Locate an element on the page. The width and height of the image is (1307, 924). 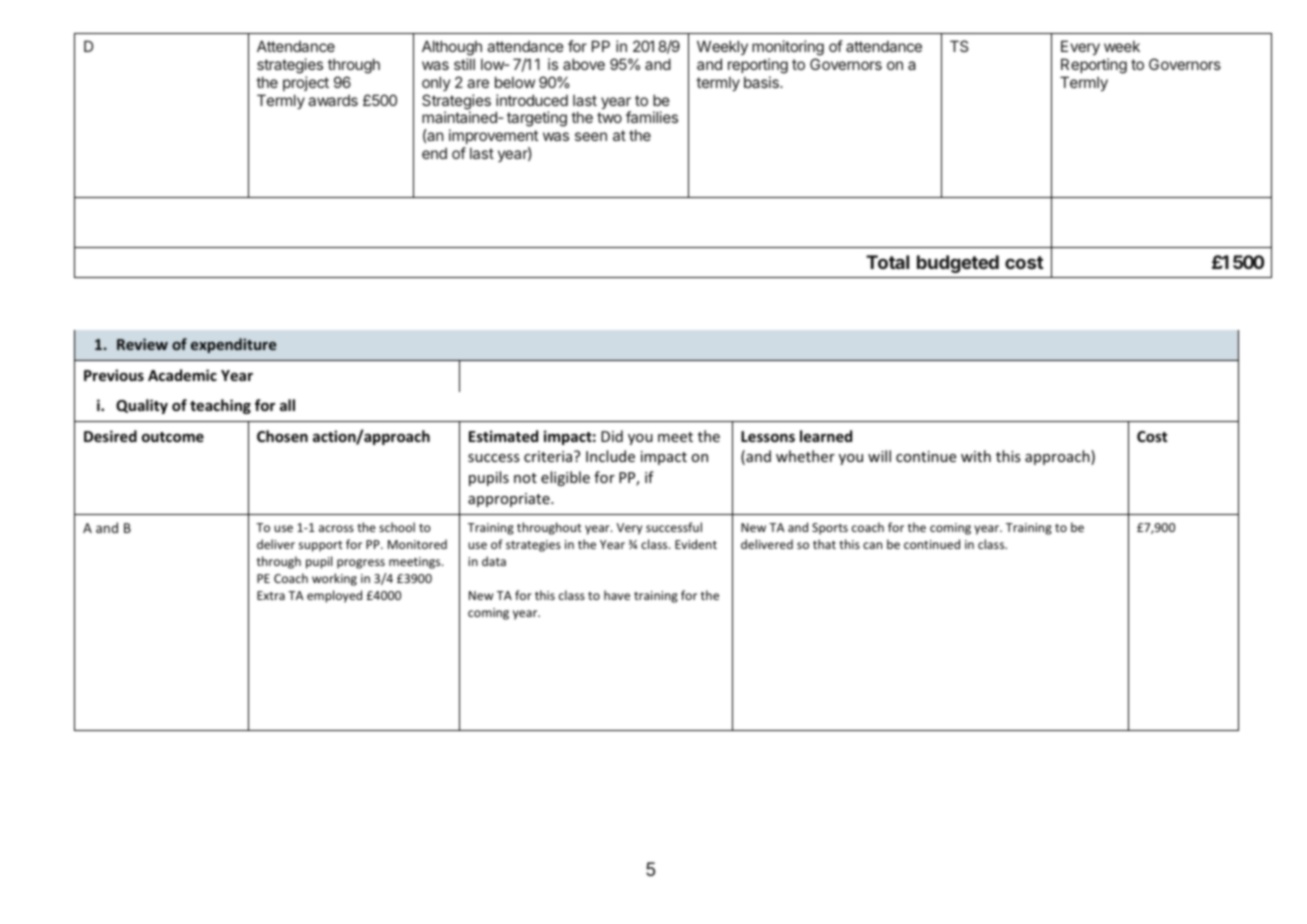
outcome is located at coordinates (173, 437).
